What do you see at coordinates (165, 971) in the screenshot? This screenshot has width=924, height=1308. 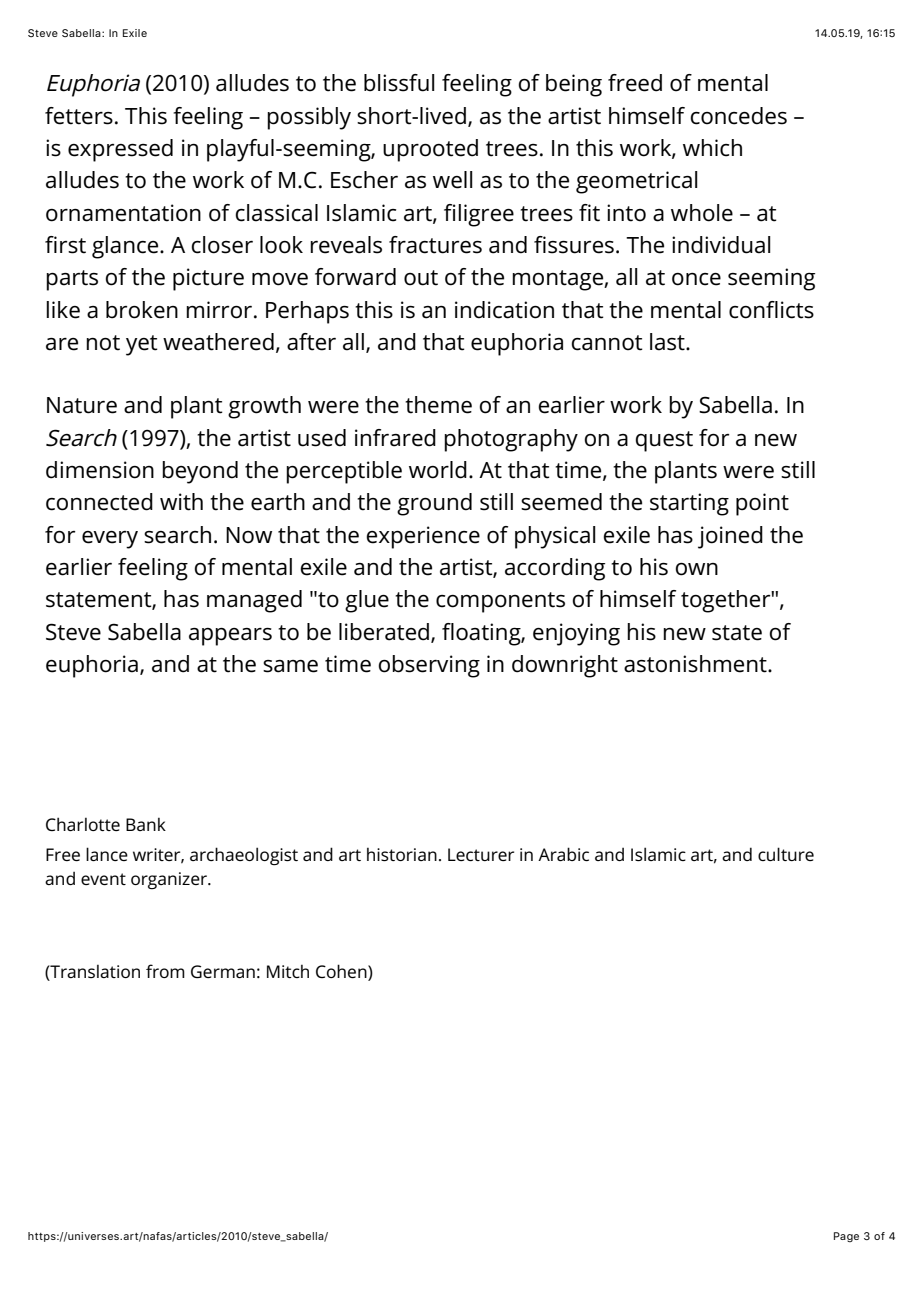 I see `from` at bounding box center [165, 971].
